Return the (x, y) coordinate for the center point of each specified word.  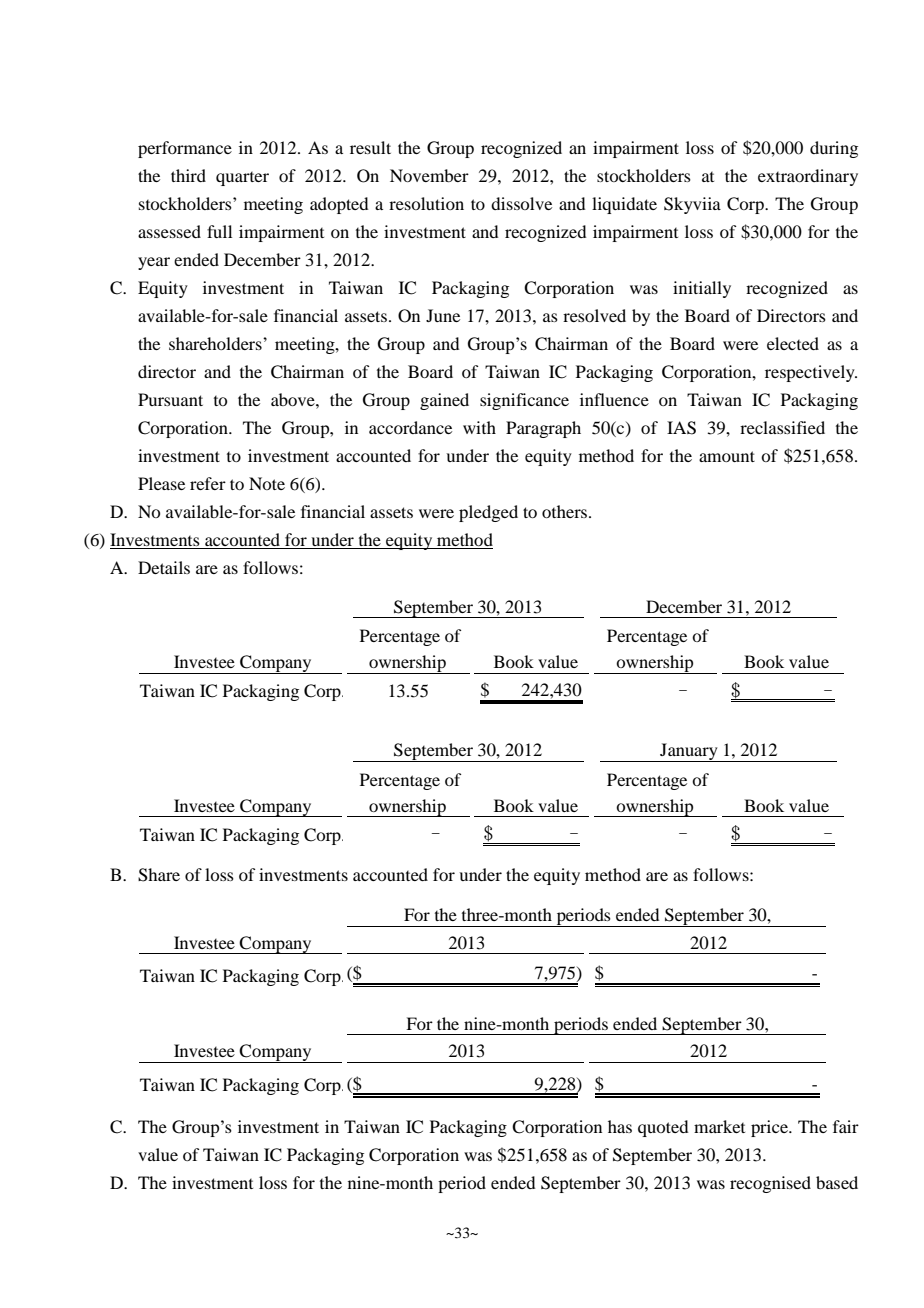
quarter (242, 179)
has (620, 1126)
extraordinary (808, 177)
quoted (663, 1128)
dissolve (521, 203)
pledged (488, 513)
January (689, 752)
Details (164, 567)
